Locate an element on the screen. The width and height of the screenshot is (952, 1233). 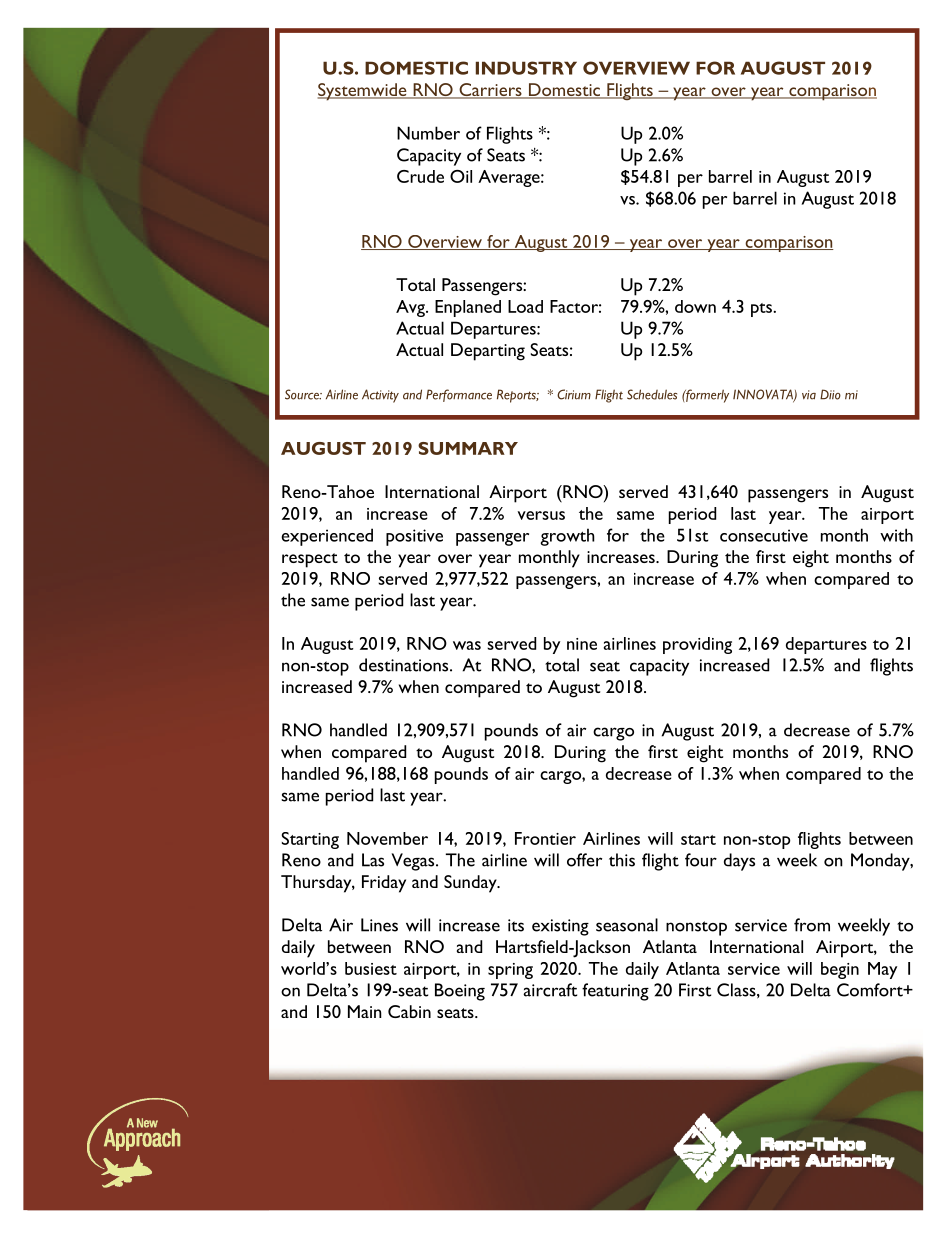
Systemwide is located at coordinates (363, 92).
